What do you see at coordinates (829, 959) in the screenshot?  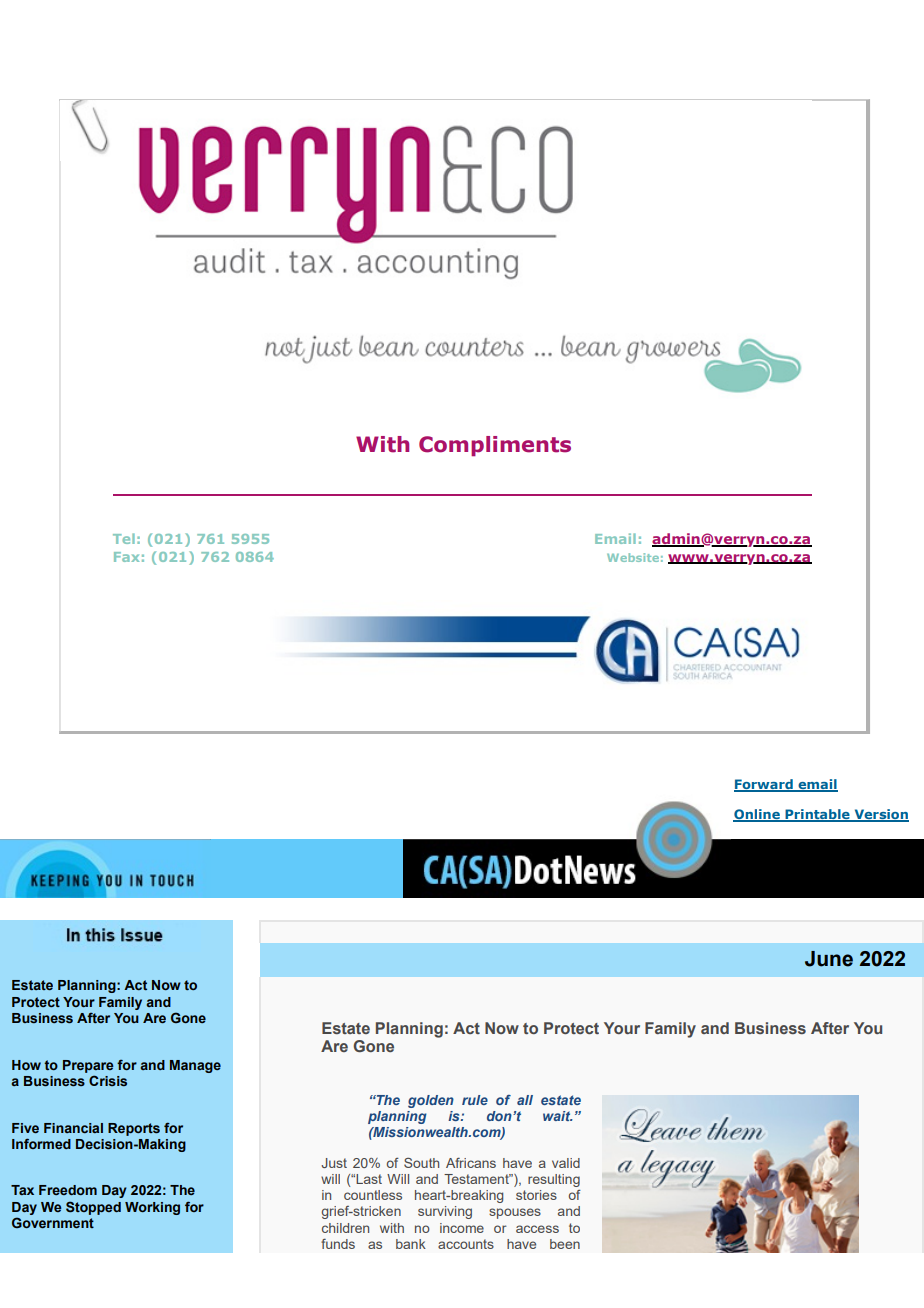 I see `June` at bounding box center [829, 959].
